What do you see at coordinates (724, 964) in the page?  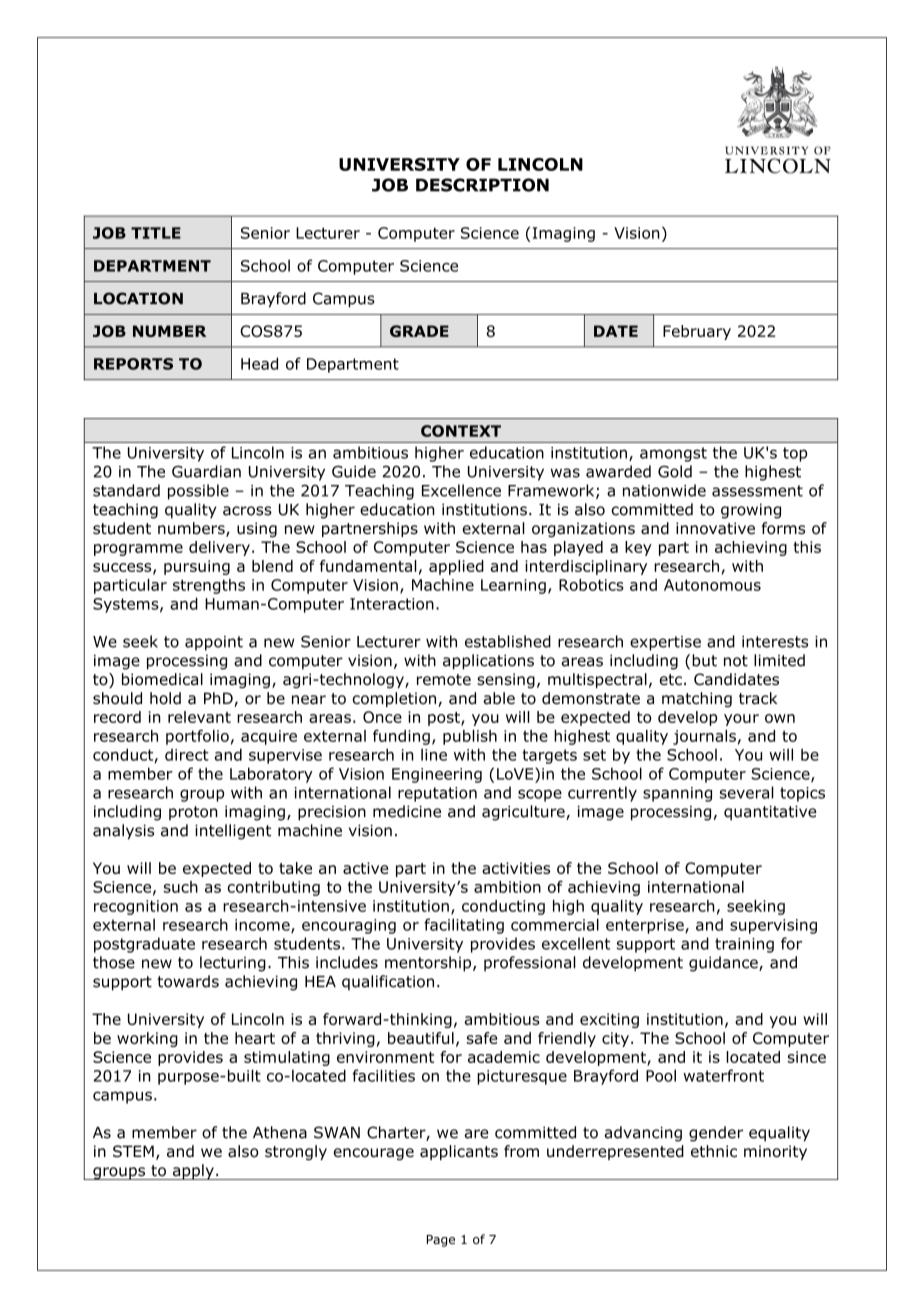 I see `guidance` at bounding box center [724, 964].
